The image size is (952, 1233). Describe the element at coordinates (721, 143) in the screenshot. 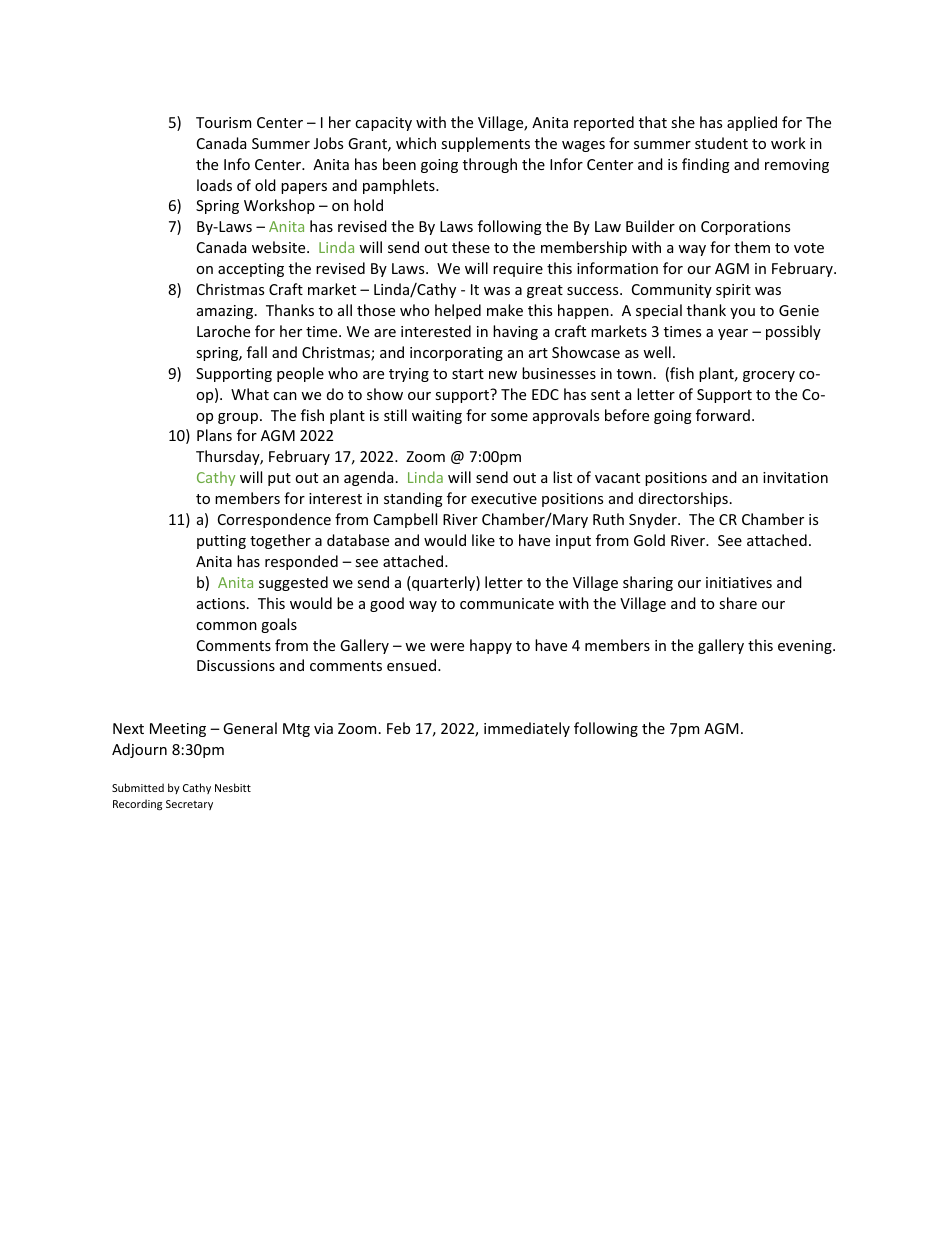

I see `student` at that location.
